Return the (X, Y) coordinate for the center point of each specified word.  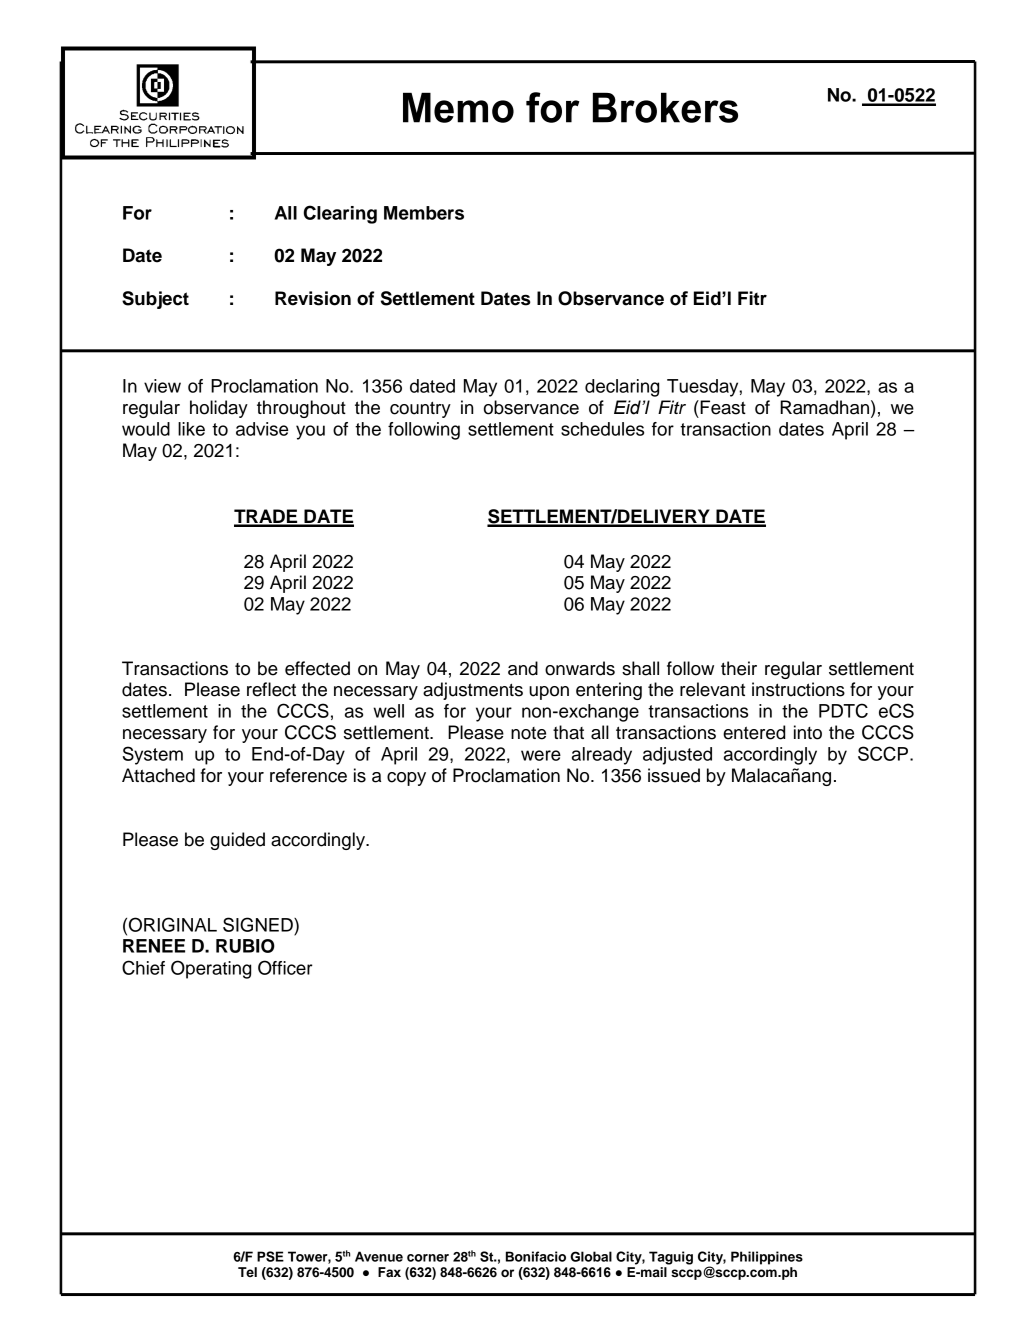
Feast (722, 407)
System (153, 755)
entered (754, 732)
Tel (247, 1272)
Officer (285, 967)
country (420, 410)
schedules (602, 429)
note (528, 733)
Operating (211, 969)
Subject (155, 300)
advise (262, 429)
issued (674, 775)
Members (424, 213)
